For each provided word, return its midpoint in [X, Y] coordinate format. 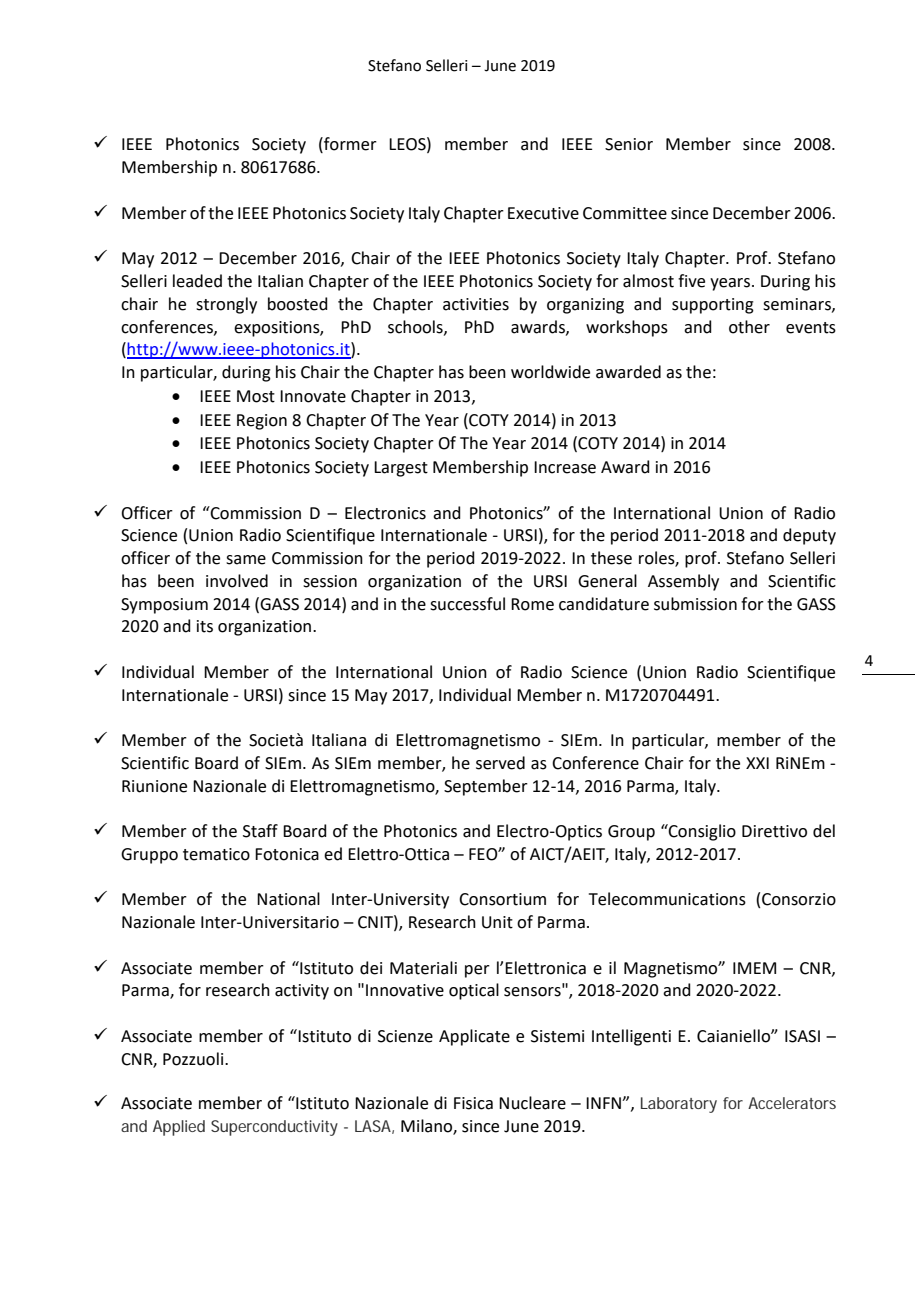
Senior [629, 144]
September [486, 787]
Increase [565, 467]
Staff [260, 831]
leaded [197, 281]
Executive [543, 213]
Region [262, 422]
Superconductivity [274, 1128]
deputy [809, 536]
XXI [757, 763]
